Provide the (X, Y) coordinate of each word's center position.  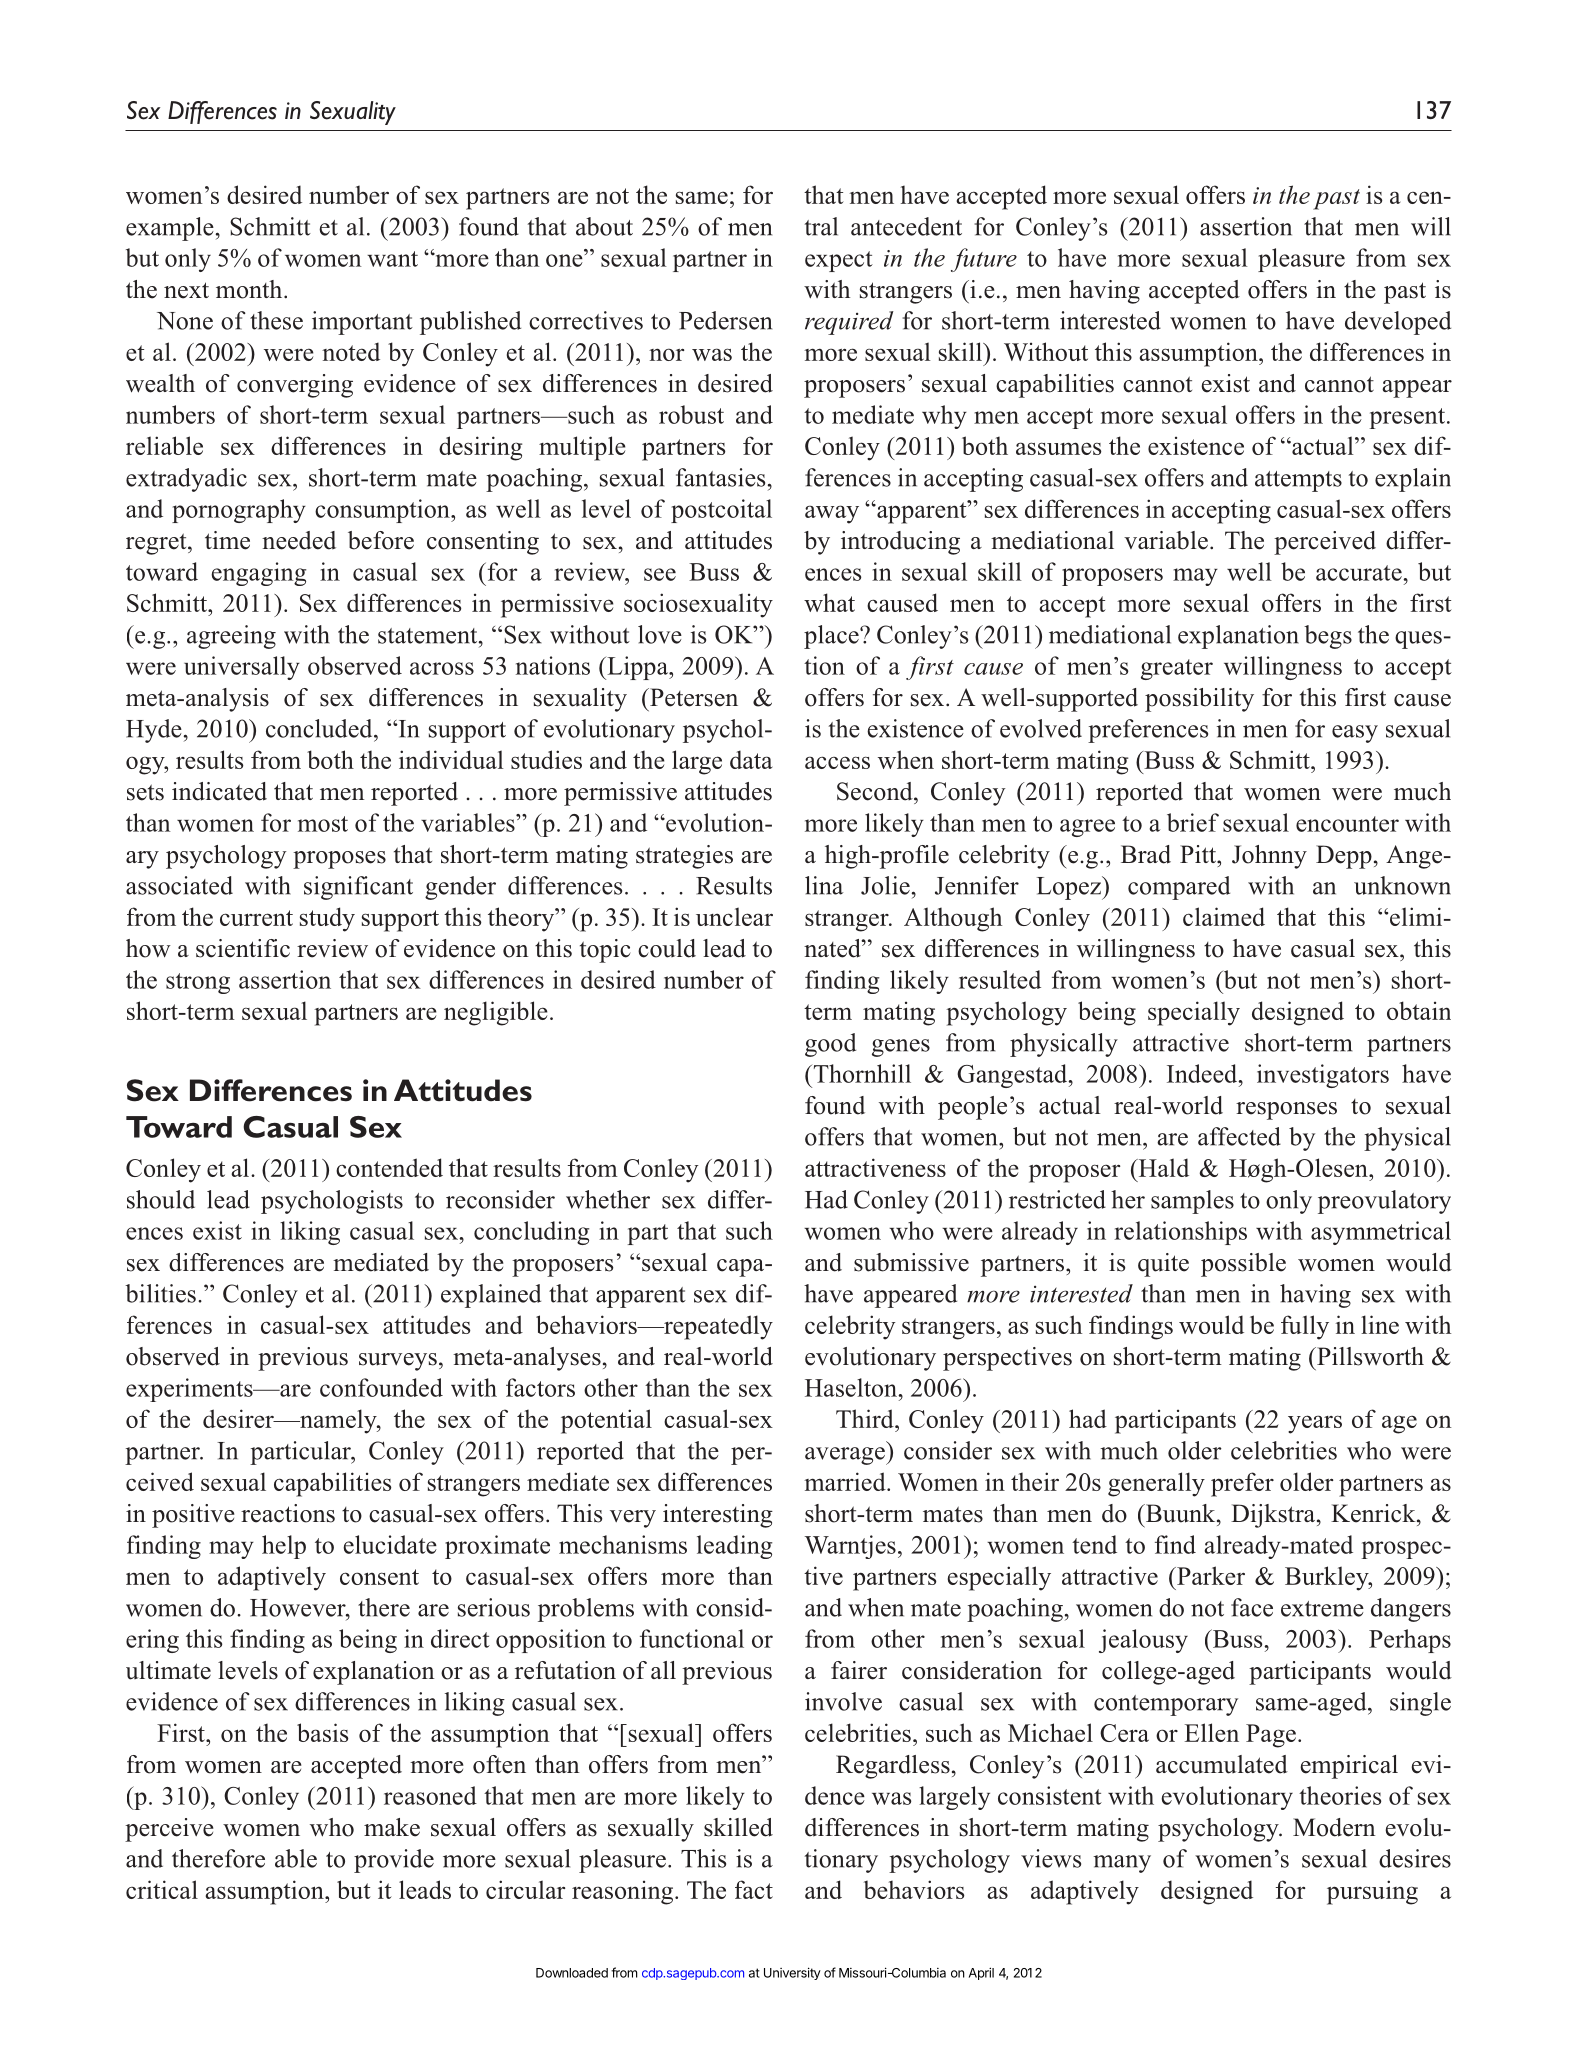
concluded (320, 728)
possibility (1199, 700)
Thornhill (861, 1073)
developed (1398, 323)
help (284, 1547)
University (792, 1973)
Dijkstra (1274, 1516)
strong (198, 983)
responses (1286, 1111)
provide (394, 1861)
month (250, 289)
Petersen (693, 697)
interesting (718, 1516)
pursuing (1372, 1892)
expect (839, 261)
